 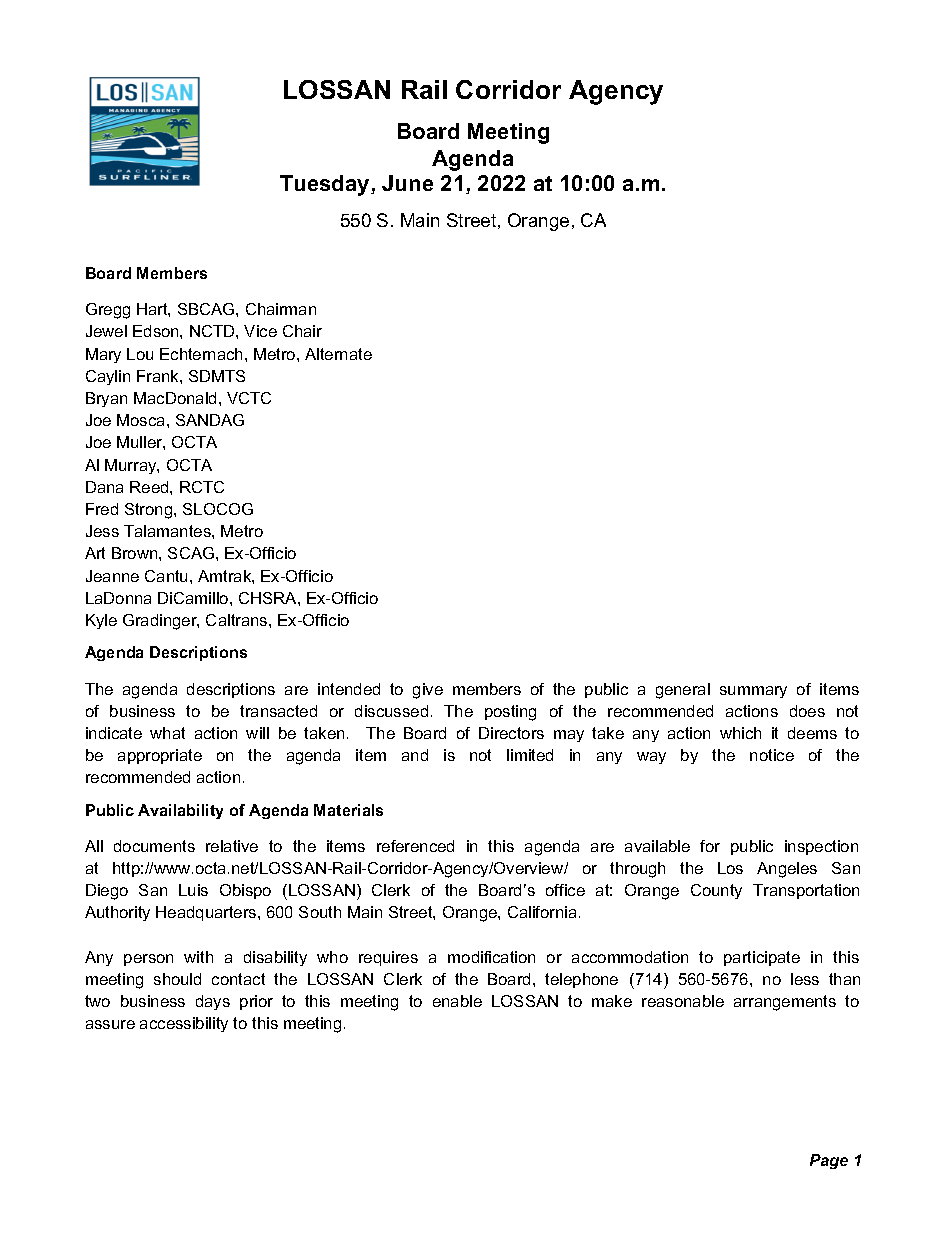 I want to click on accessibility, so click(x=184, y=1024).
